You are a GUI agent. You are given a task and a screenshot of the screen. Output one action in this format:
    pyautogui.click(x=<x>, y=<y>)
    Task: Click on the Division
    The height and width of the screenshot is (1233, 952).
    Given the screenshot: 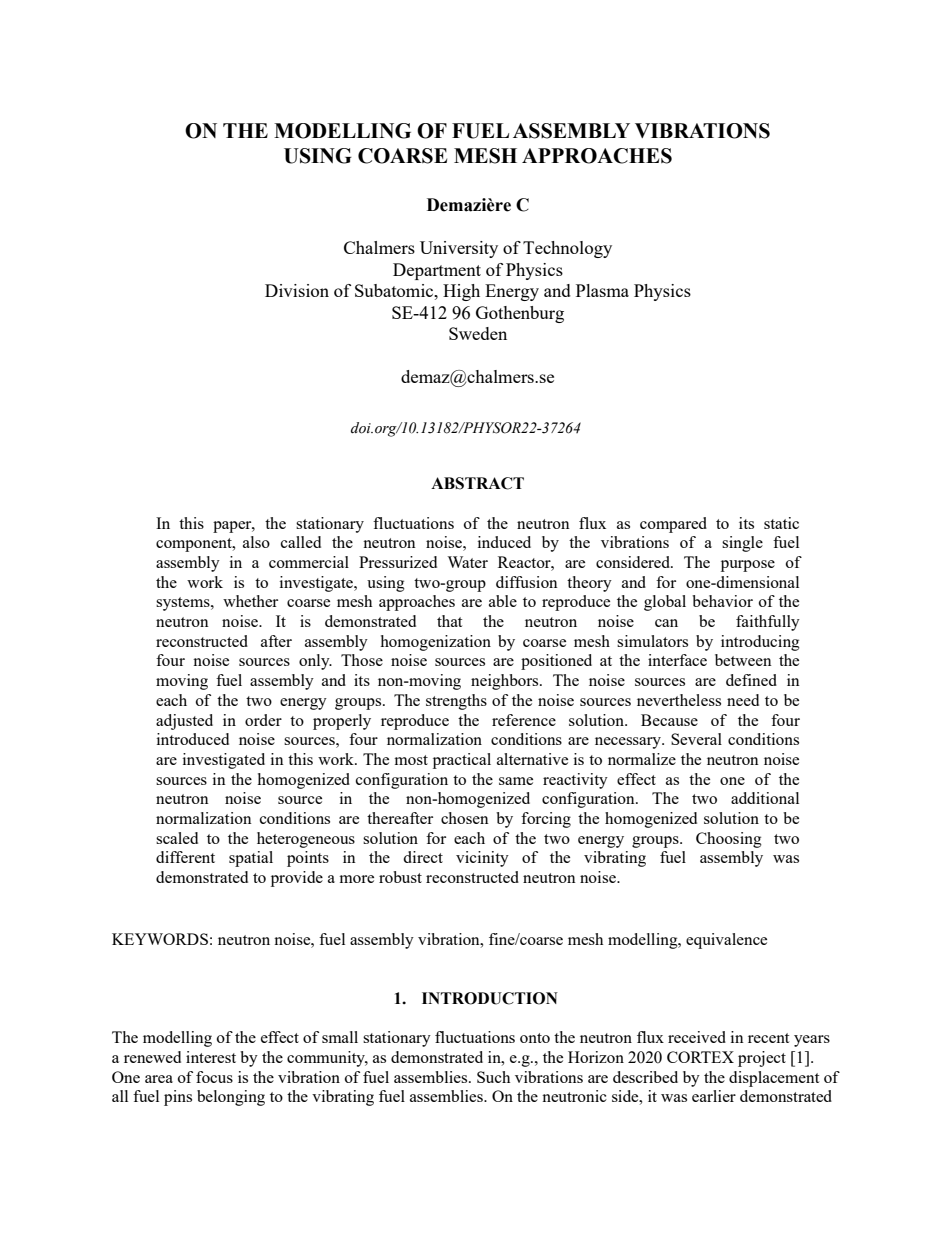 What is the action you would take?
    pyautogui.click(x=297, y=290)
